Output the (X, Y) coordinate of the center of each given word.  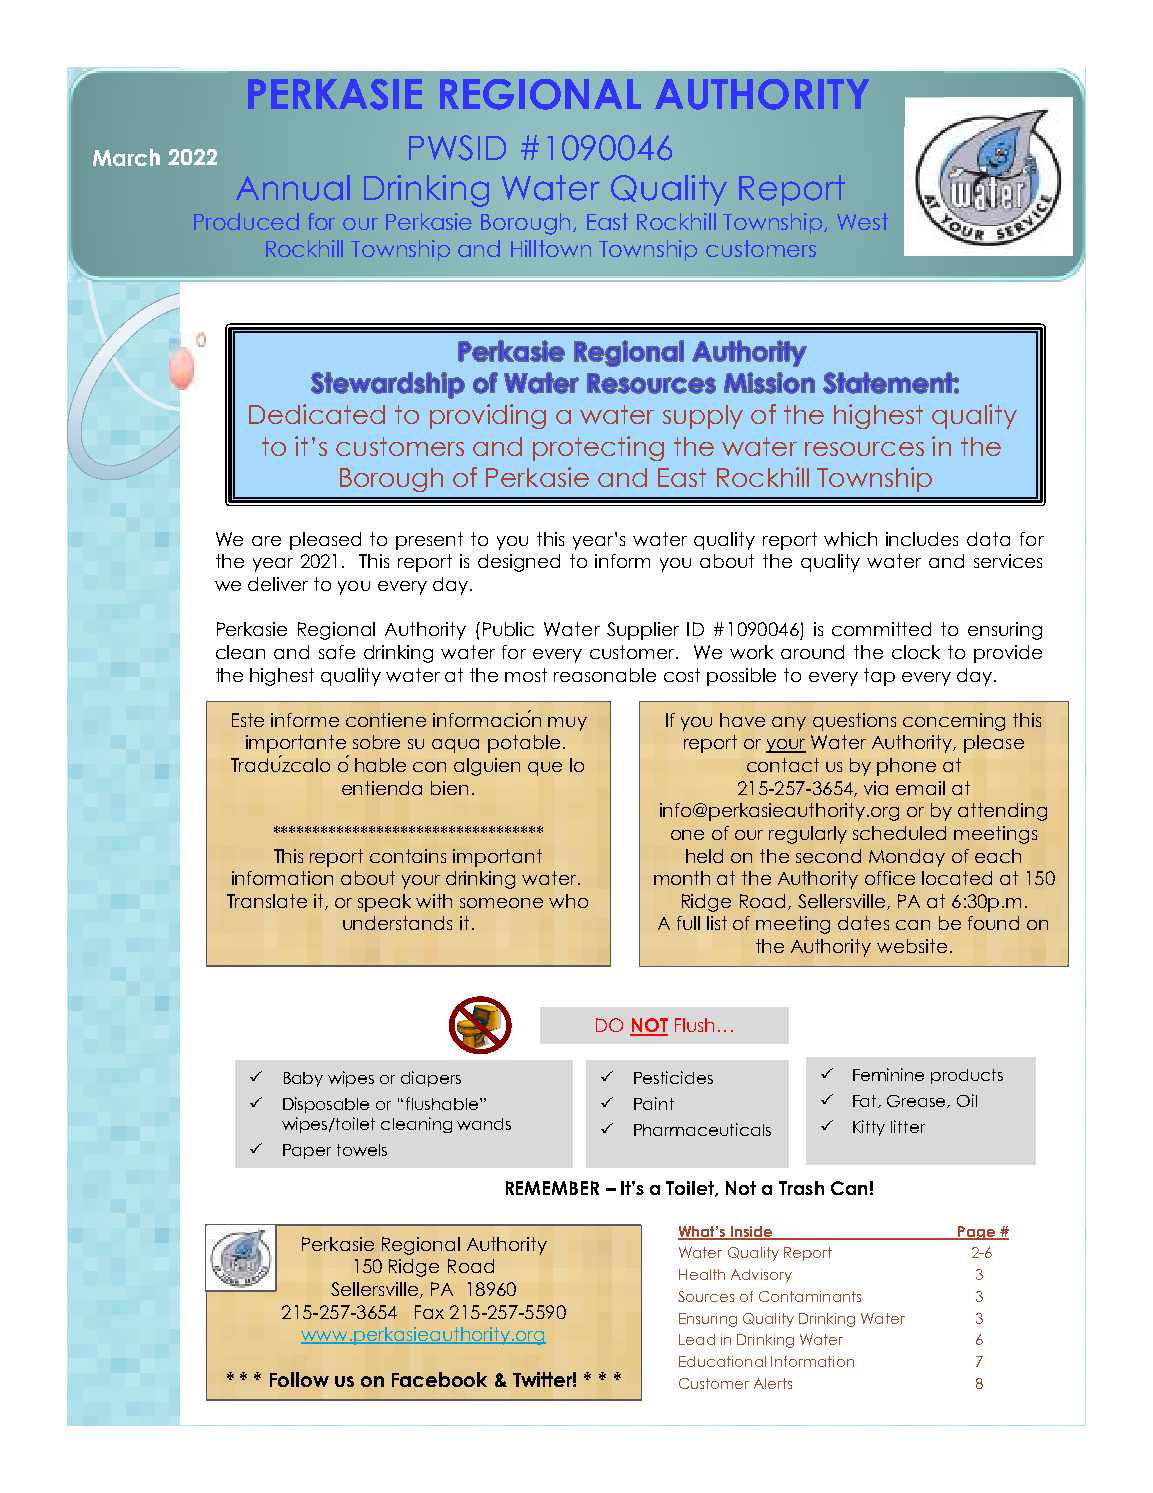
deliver (278, 584)
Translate (267, 901)
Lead (697, 1339)
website (912, 946)
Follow (299, 1379)
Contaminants (810, 1296)
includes (922, 539)
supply (703, 417)
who (568, 901)
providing (488, 416)
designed (519, 563)
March (126, 157)
